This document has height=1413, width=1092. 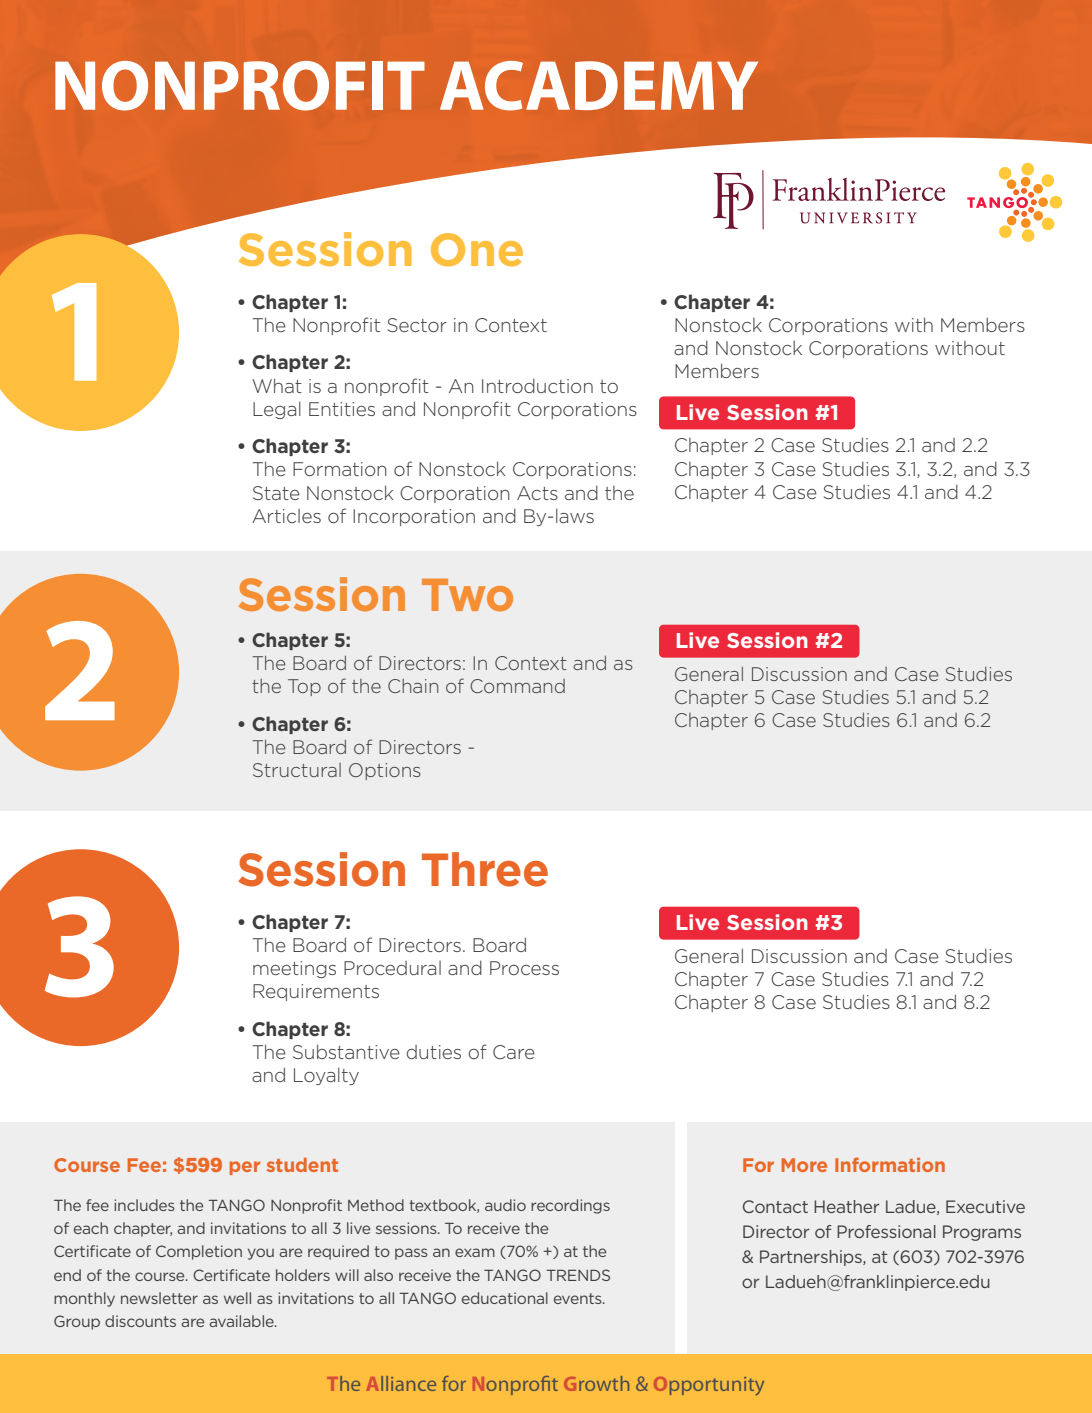 I want to click on Command, so click(x=517, y=686).
